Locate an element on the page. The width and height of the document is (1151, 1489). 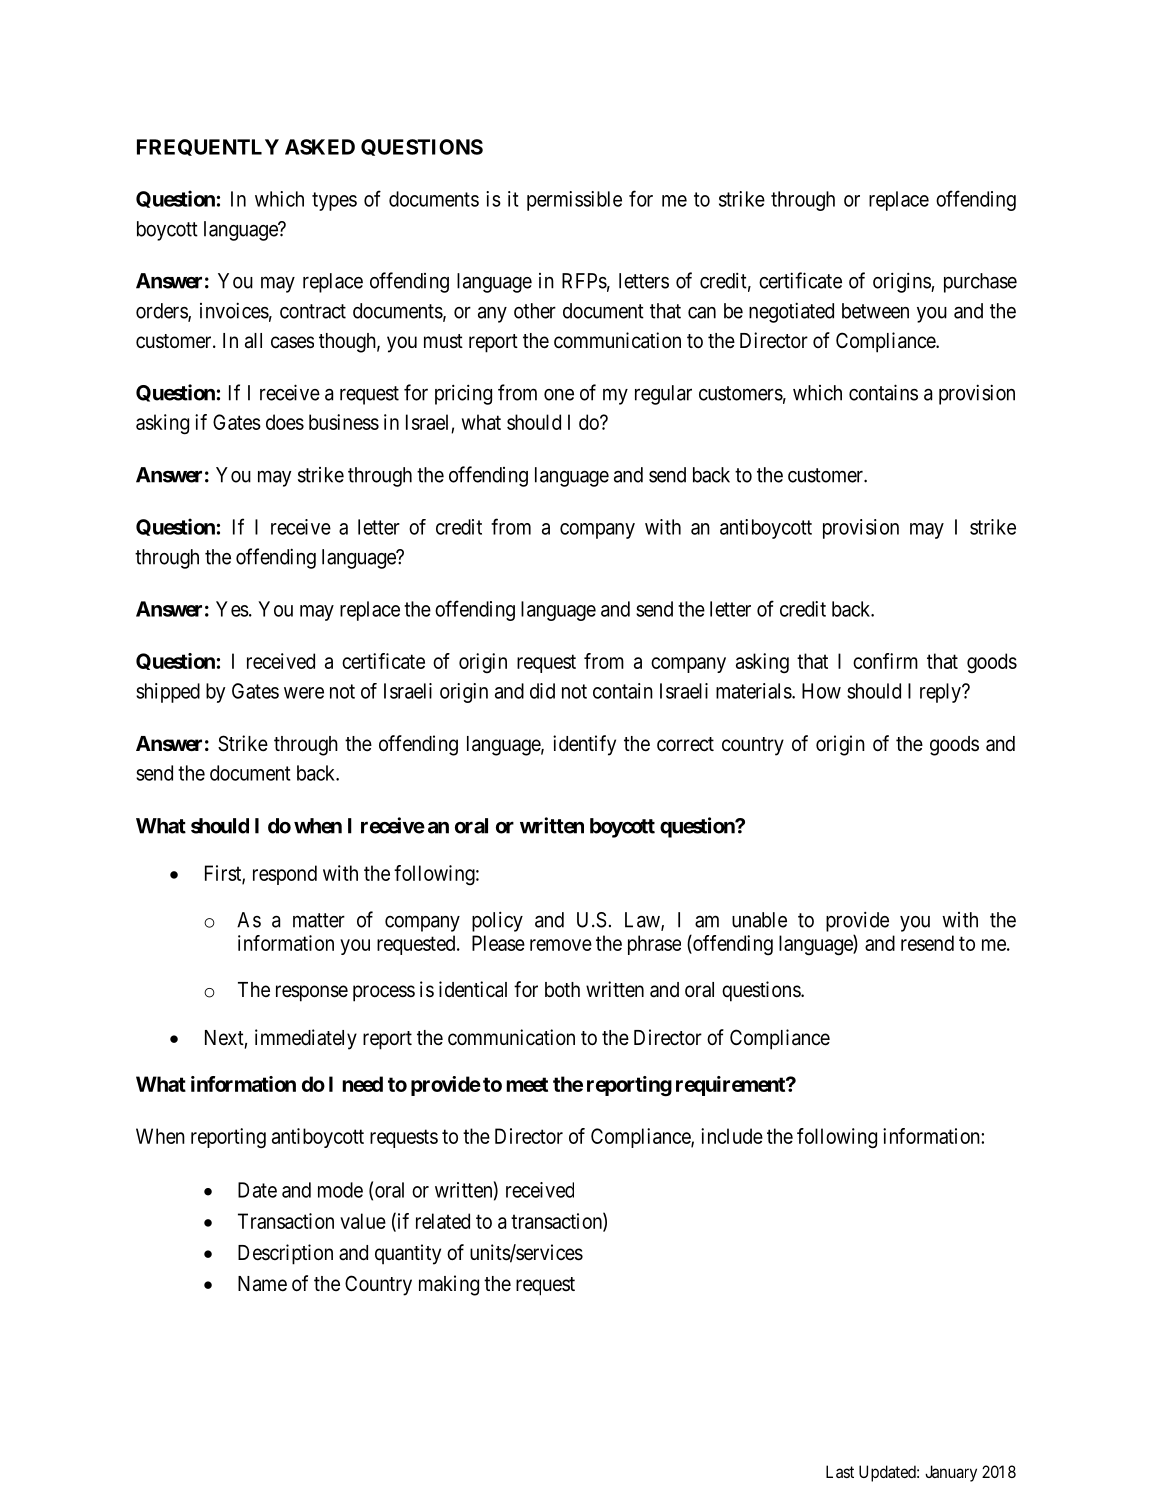
identify is located at coordinates (584, 745).
